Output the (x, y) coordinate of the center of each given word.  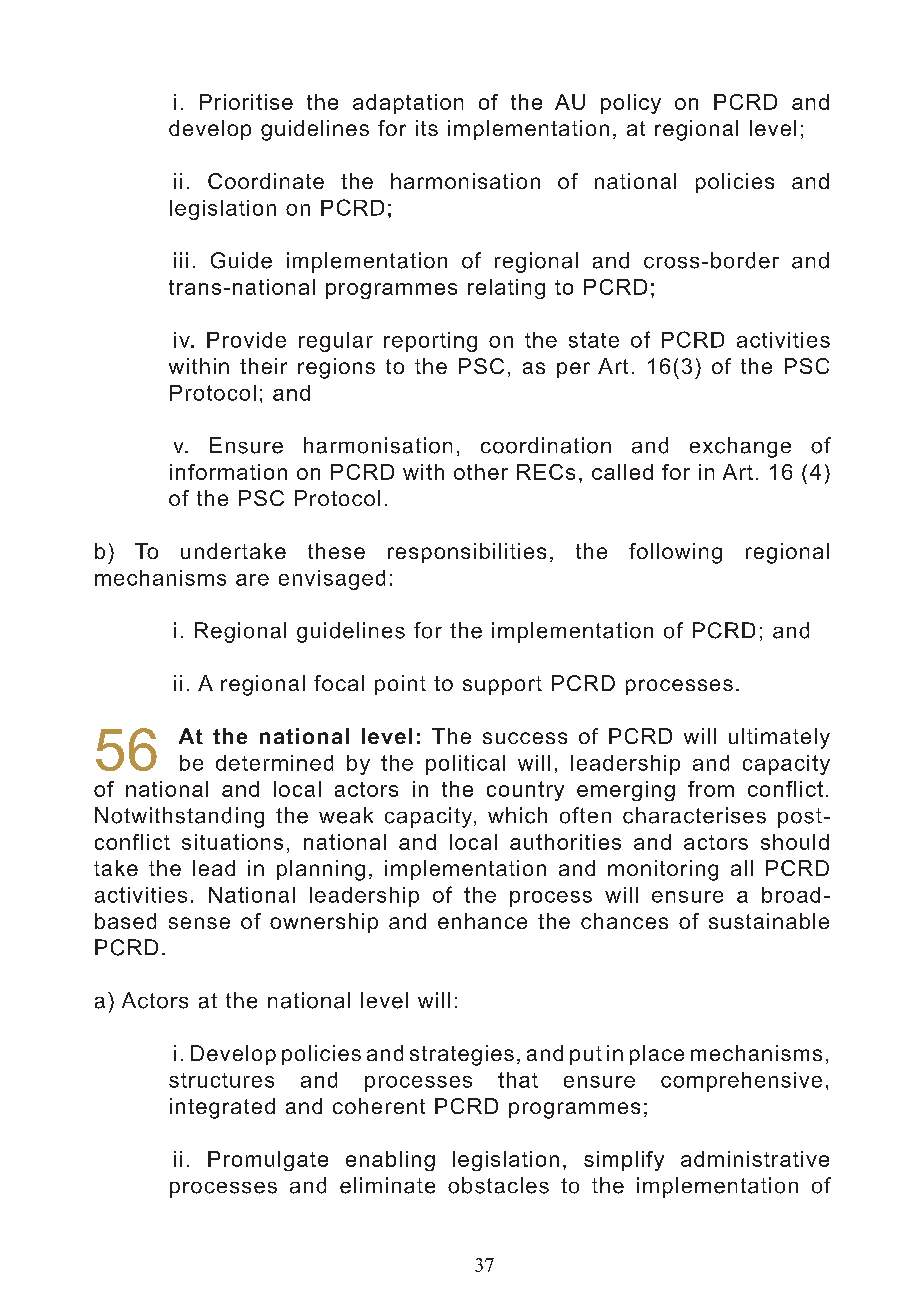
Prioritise (246, 102)
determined (274, 763)
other (481, 472)
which (517, 815)
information (228, 472)
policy (631, 104)
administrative (755, 1159)
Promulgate (268, 1161)
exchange (740, 447)
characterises (694, 815)
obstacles (498, 1185)
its (427, 128)
